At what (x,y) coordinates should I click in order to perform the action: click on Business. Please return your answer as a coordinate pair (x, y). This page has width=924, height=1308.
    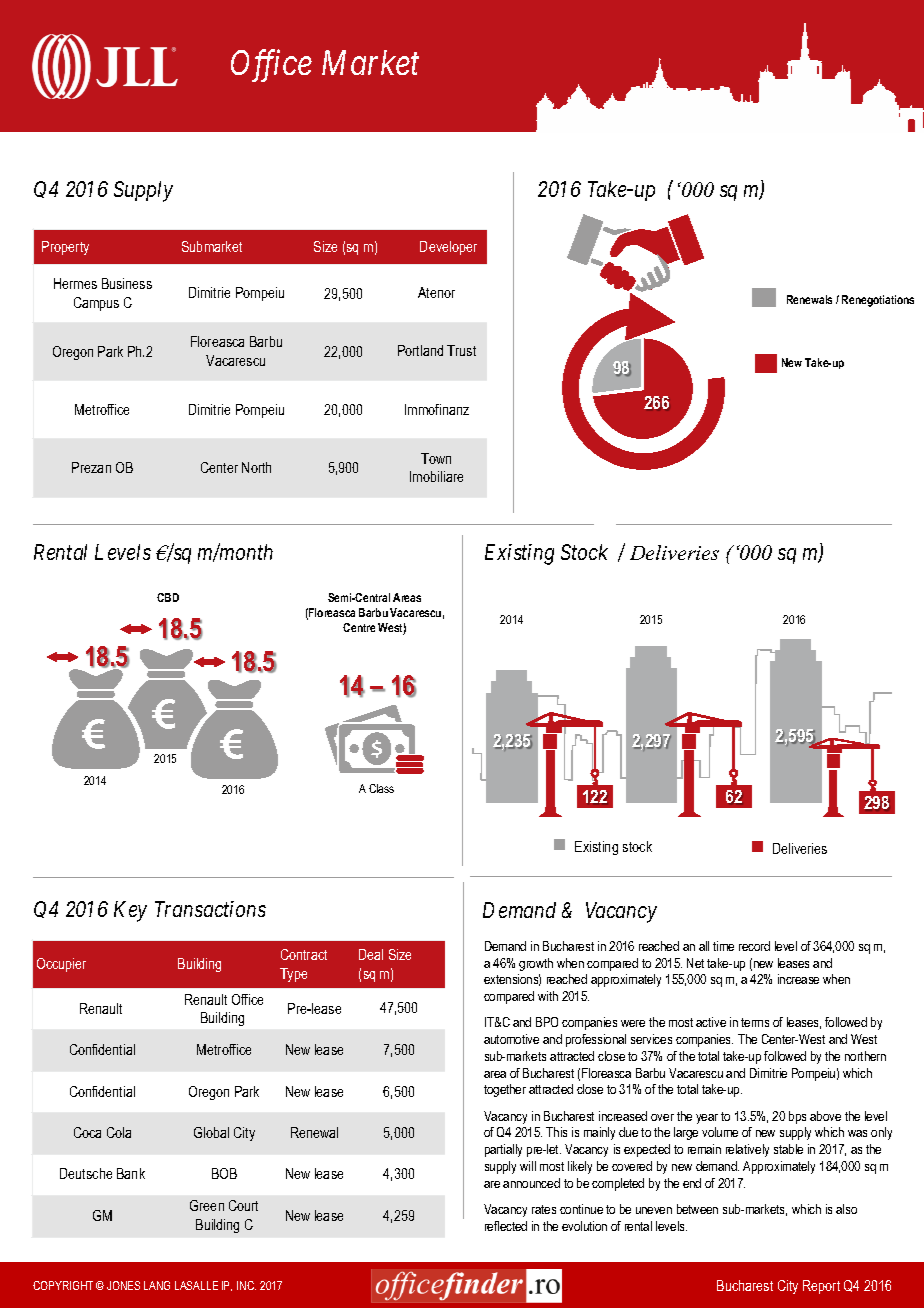
    Looking at the image, I should click on (127, 283).
